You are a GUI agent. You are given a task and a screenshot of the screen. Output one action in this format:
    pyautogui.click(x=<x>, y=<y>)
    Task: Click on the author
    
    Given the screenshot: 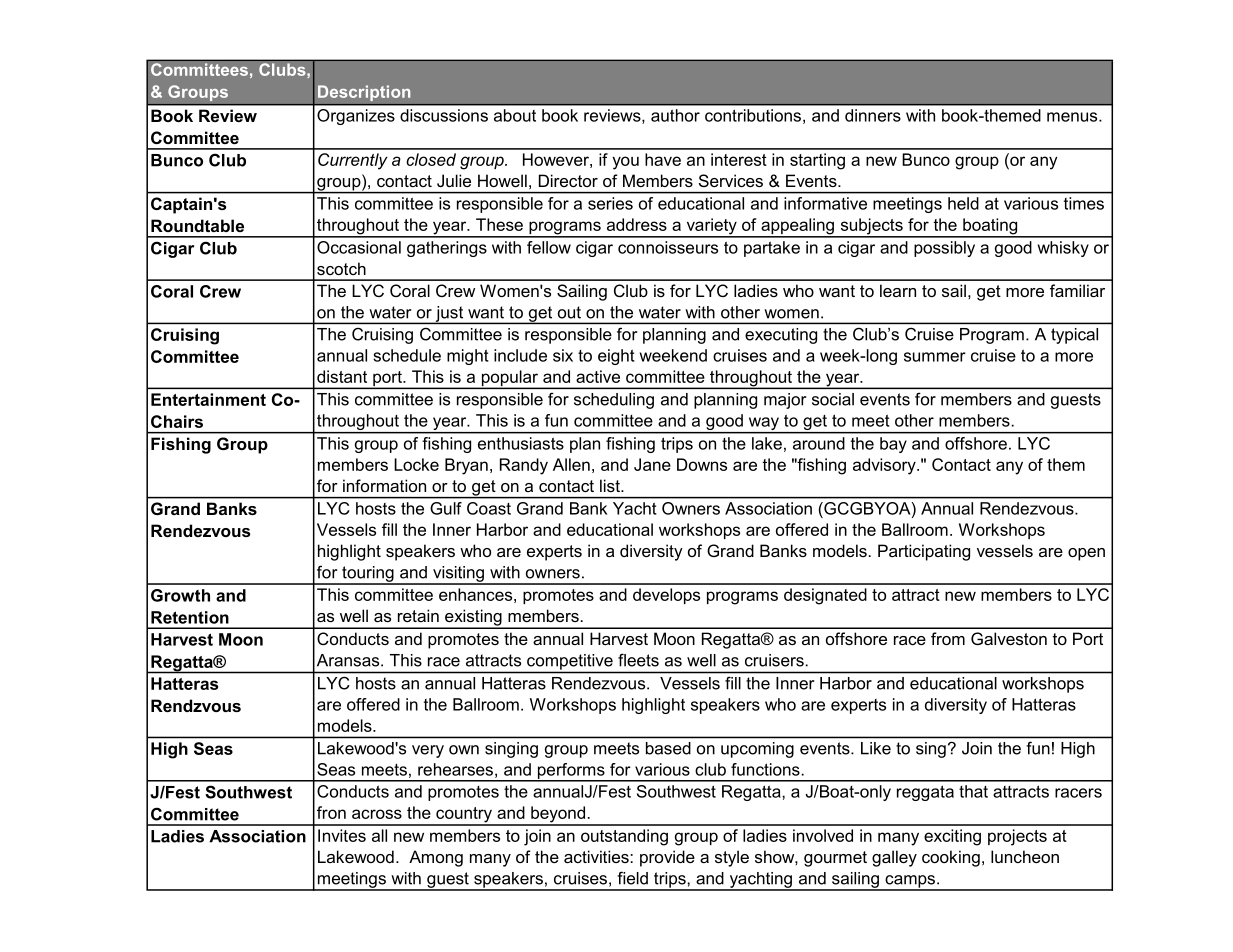 What is the action you would take?
    pyautogui.click(x=675, y=115)
